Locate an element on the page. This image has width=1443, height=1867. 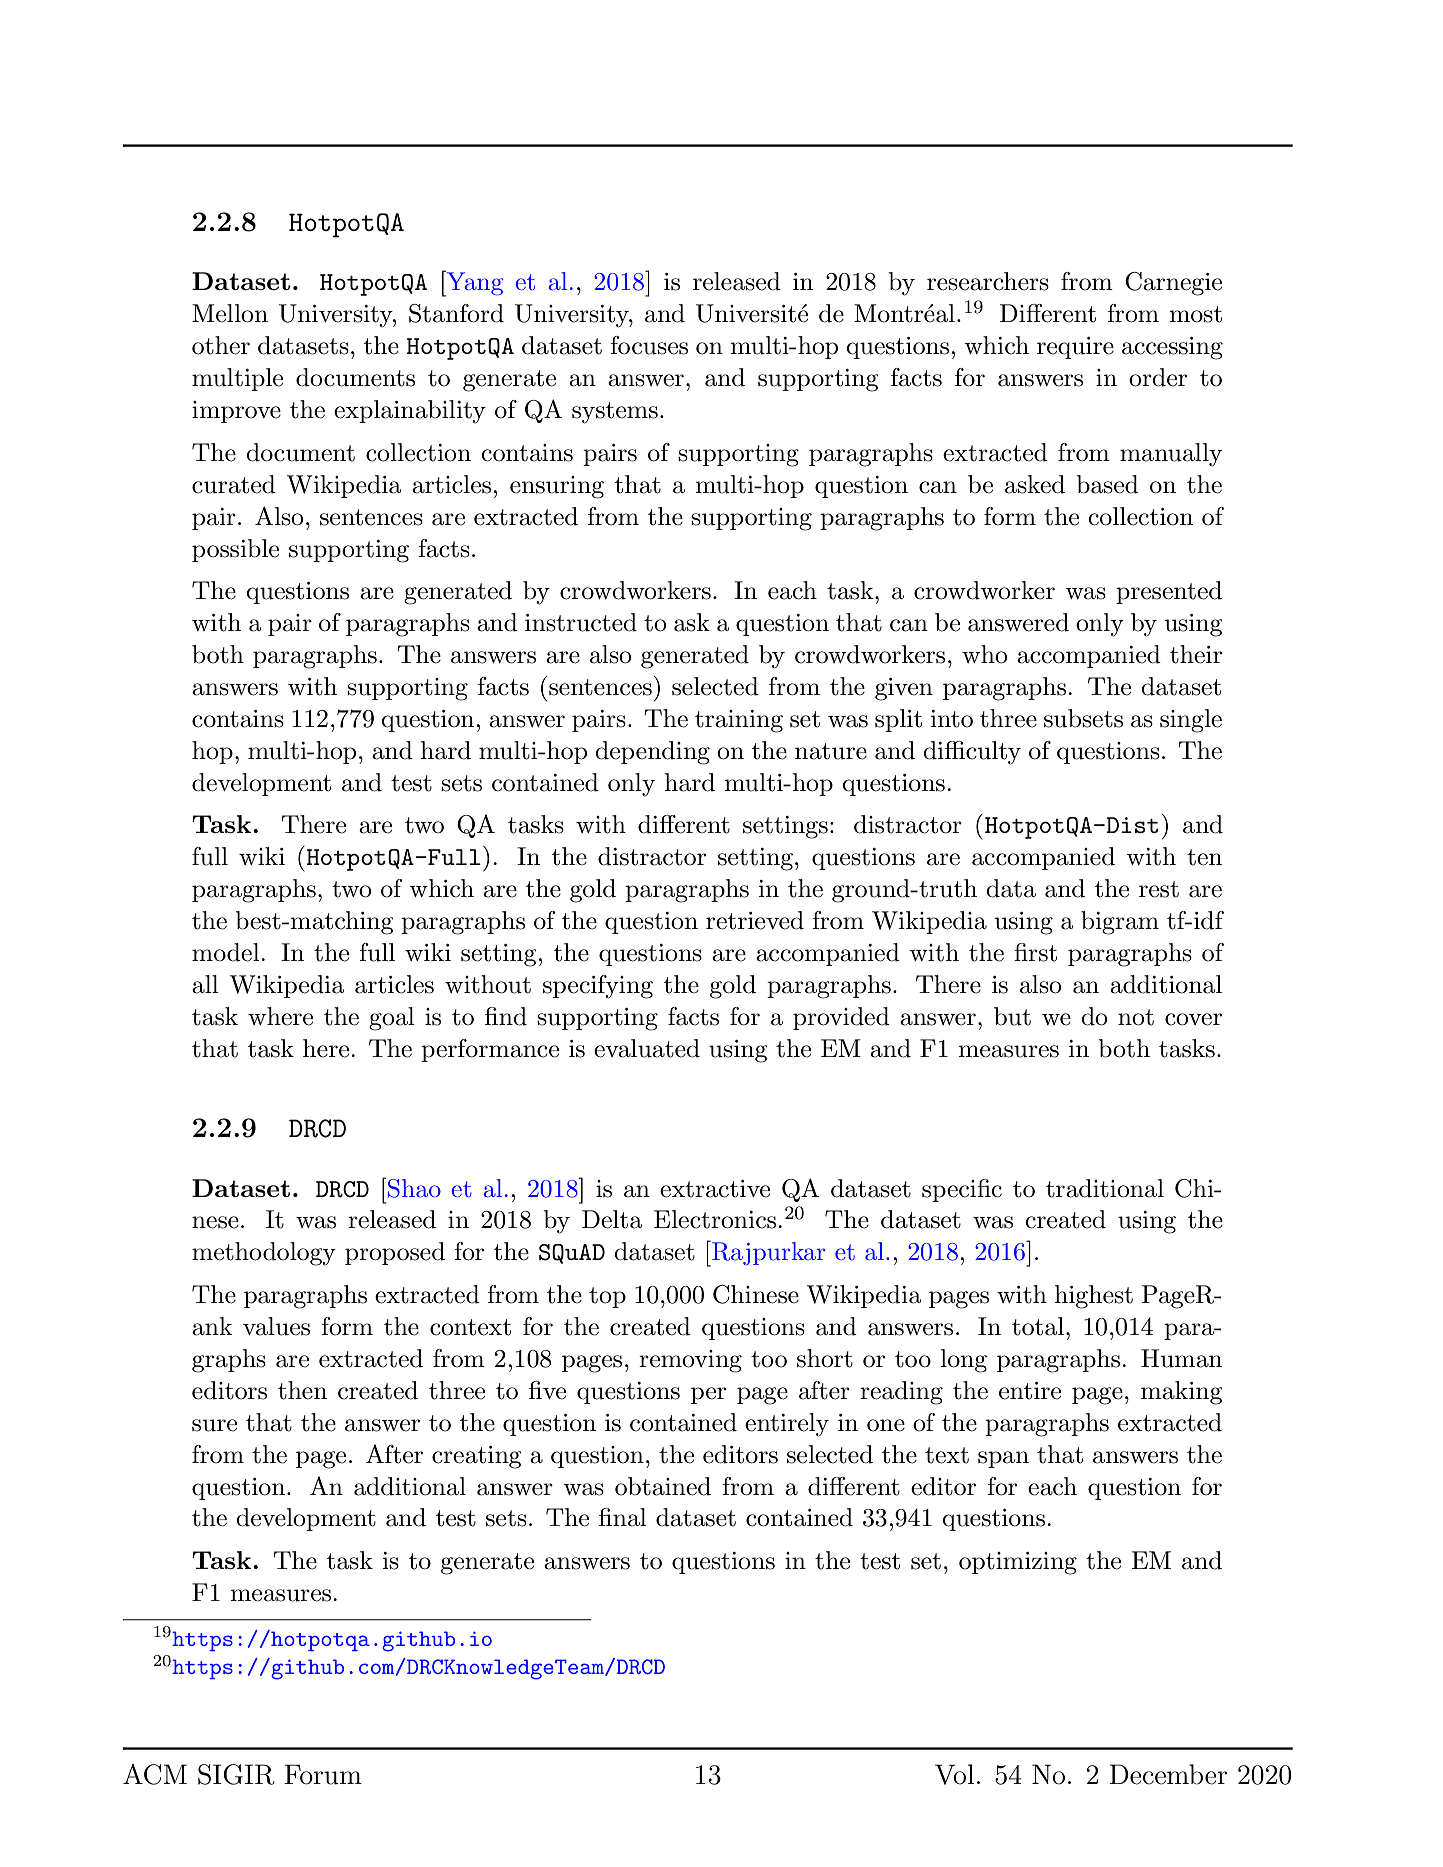
difficulty is located at coordinates (972, 753).
